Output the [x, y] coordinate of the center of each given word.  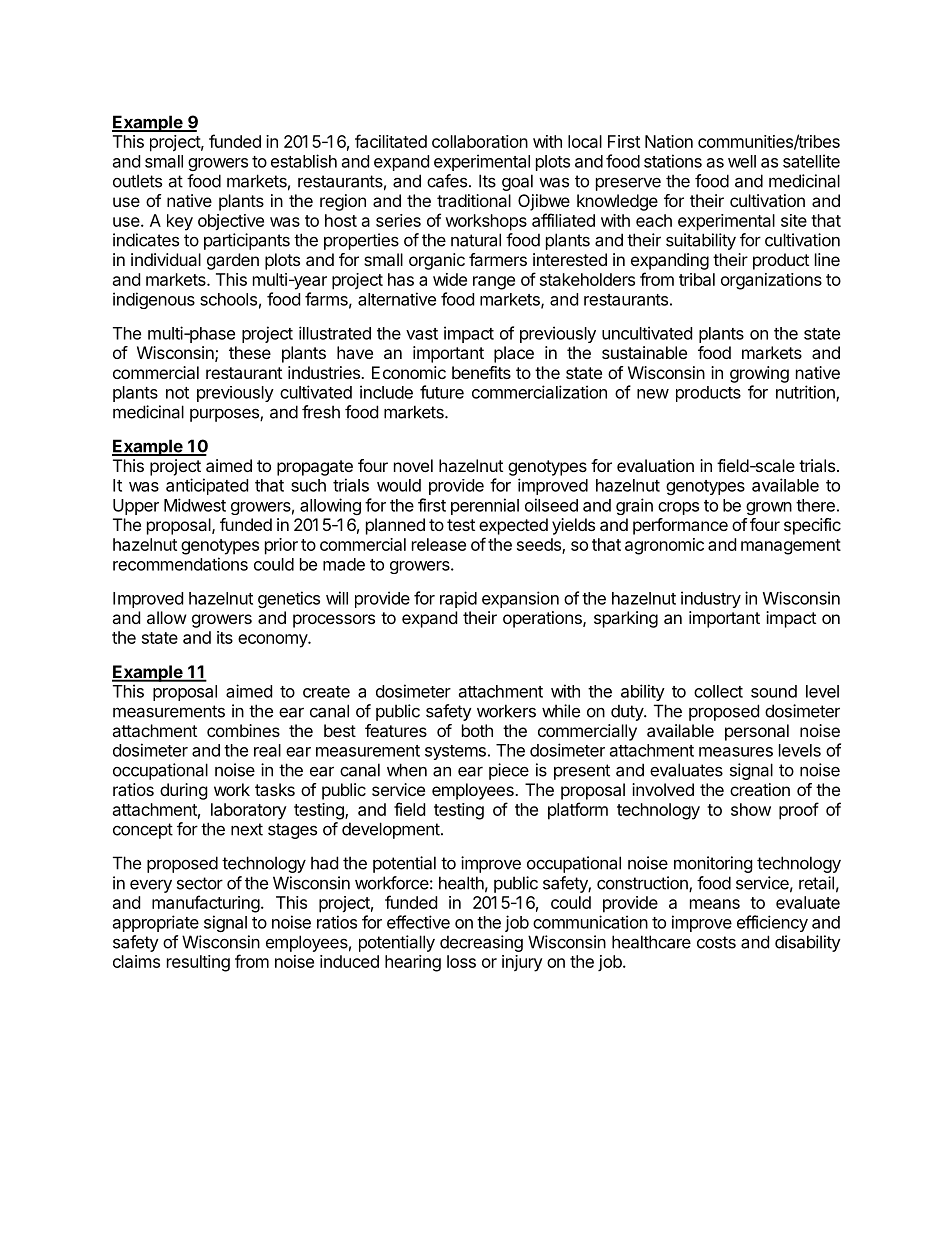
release [439, 544]
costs [716, 942]
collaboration [480, 141]
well [742, 161]
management [791, 547]
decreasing [481, 943]
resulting [198, 963]
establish [304, 161]
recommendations [180, 564]
